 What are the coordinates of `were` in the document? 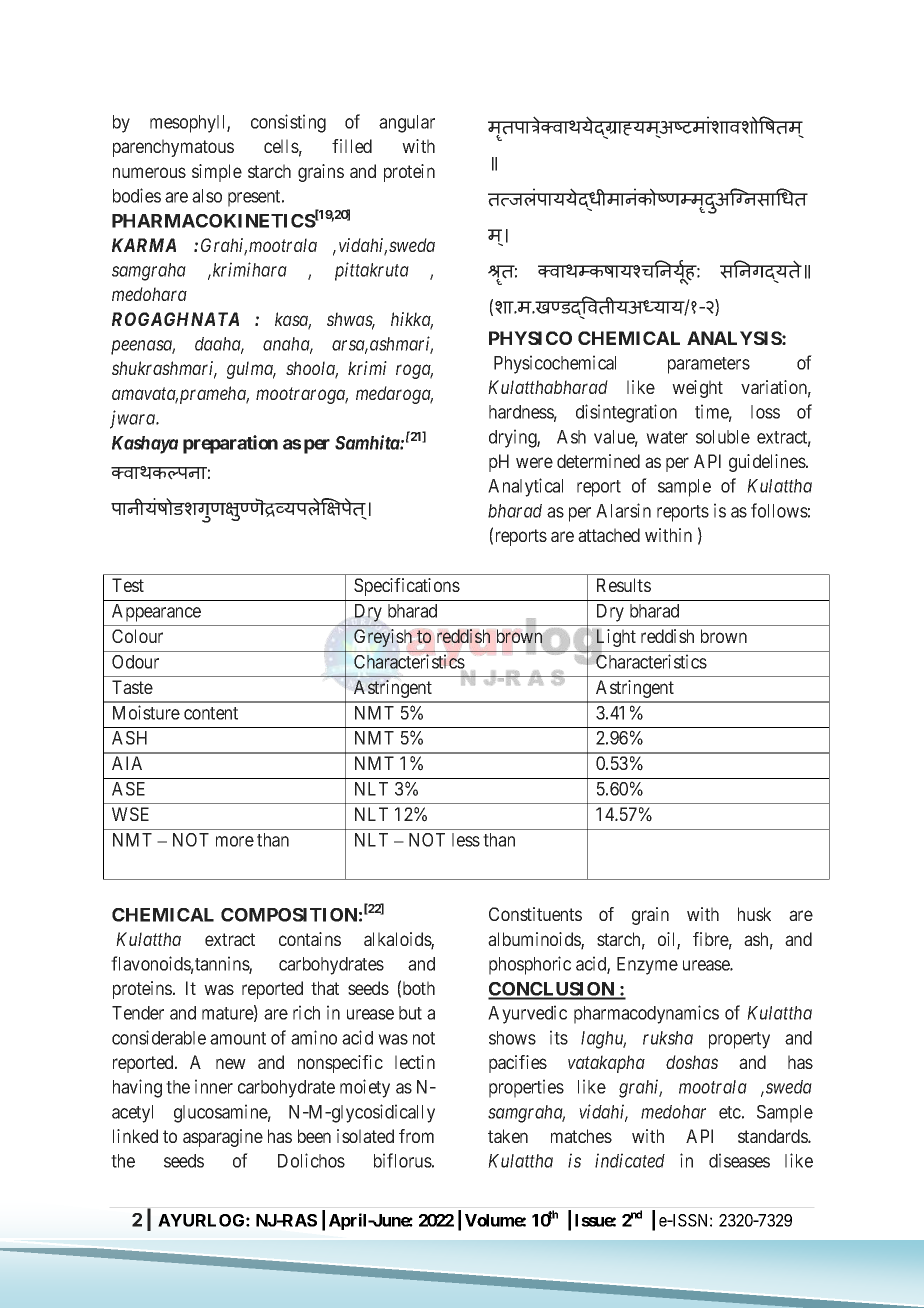 It's located at (534, 462).
